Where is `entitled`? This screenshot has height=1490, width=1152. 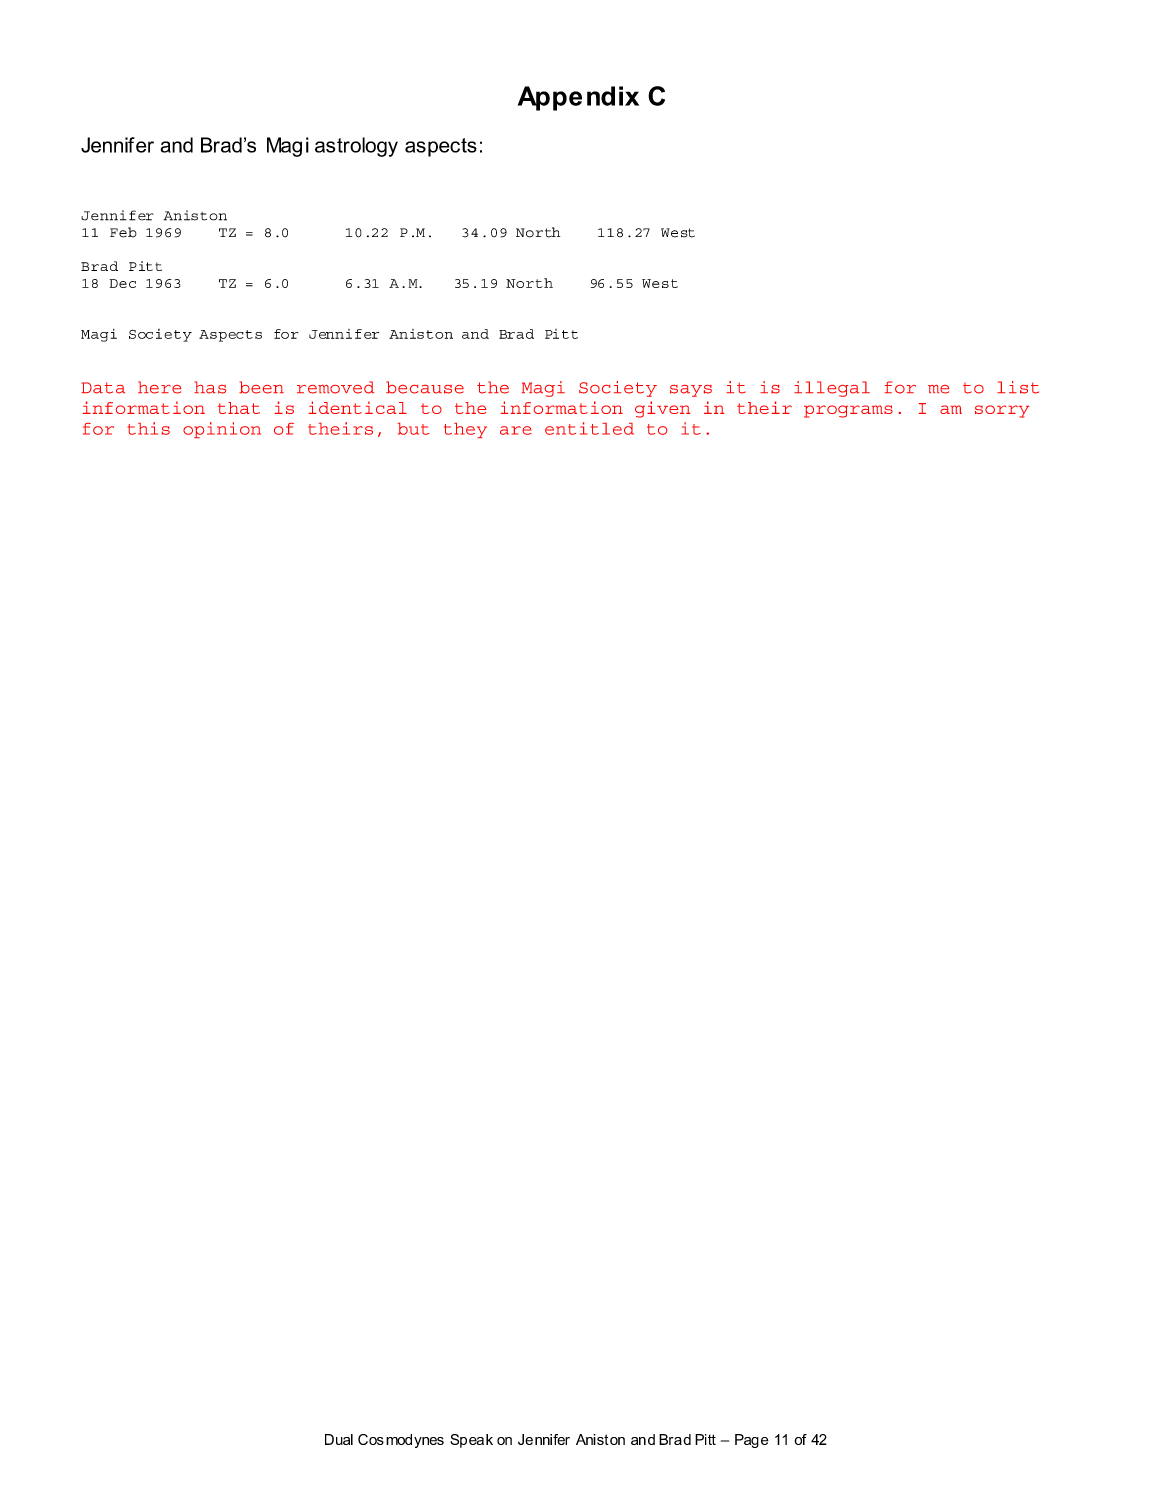
entitled is located at coordinates (589, 428).
